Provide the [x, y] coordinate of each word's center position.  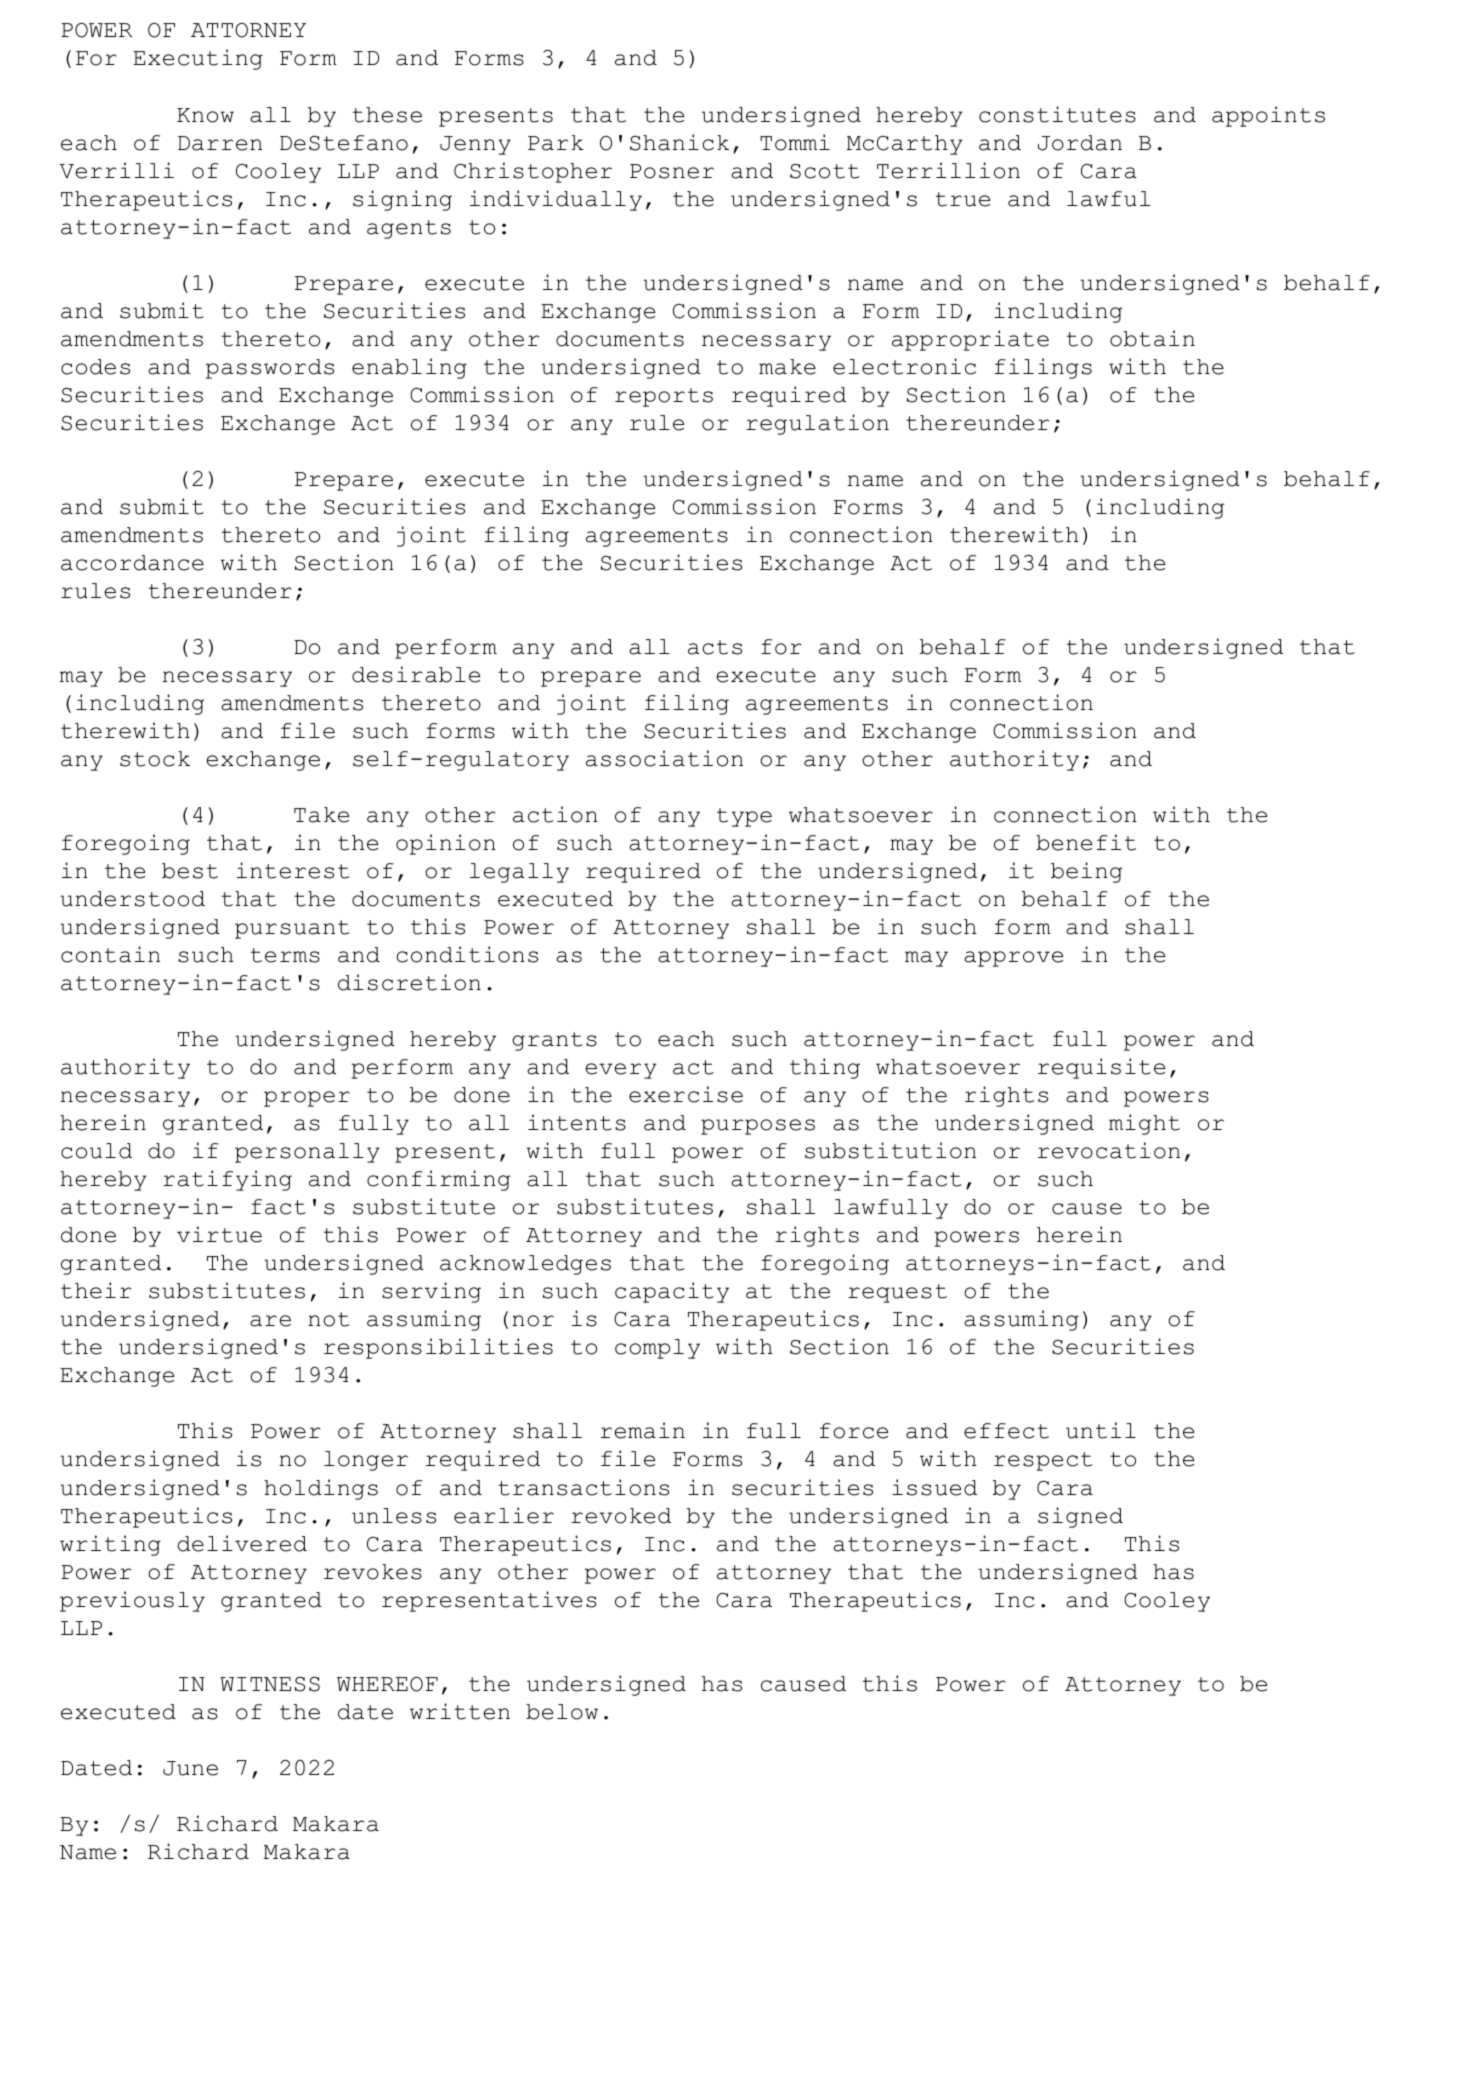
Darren [220, 143]
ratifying [227, 1180]
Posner [672, 171]
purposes [758, 1127]
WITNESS [270, 1684]
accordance [132, 563]
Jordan [1080, 143]
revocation [1109, 1150]
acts [715, 647]
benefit [1086, 842]
